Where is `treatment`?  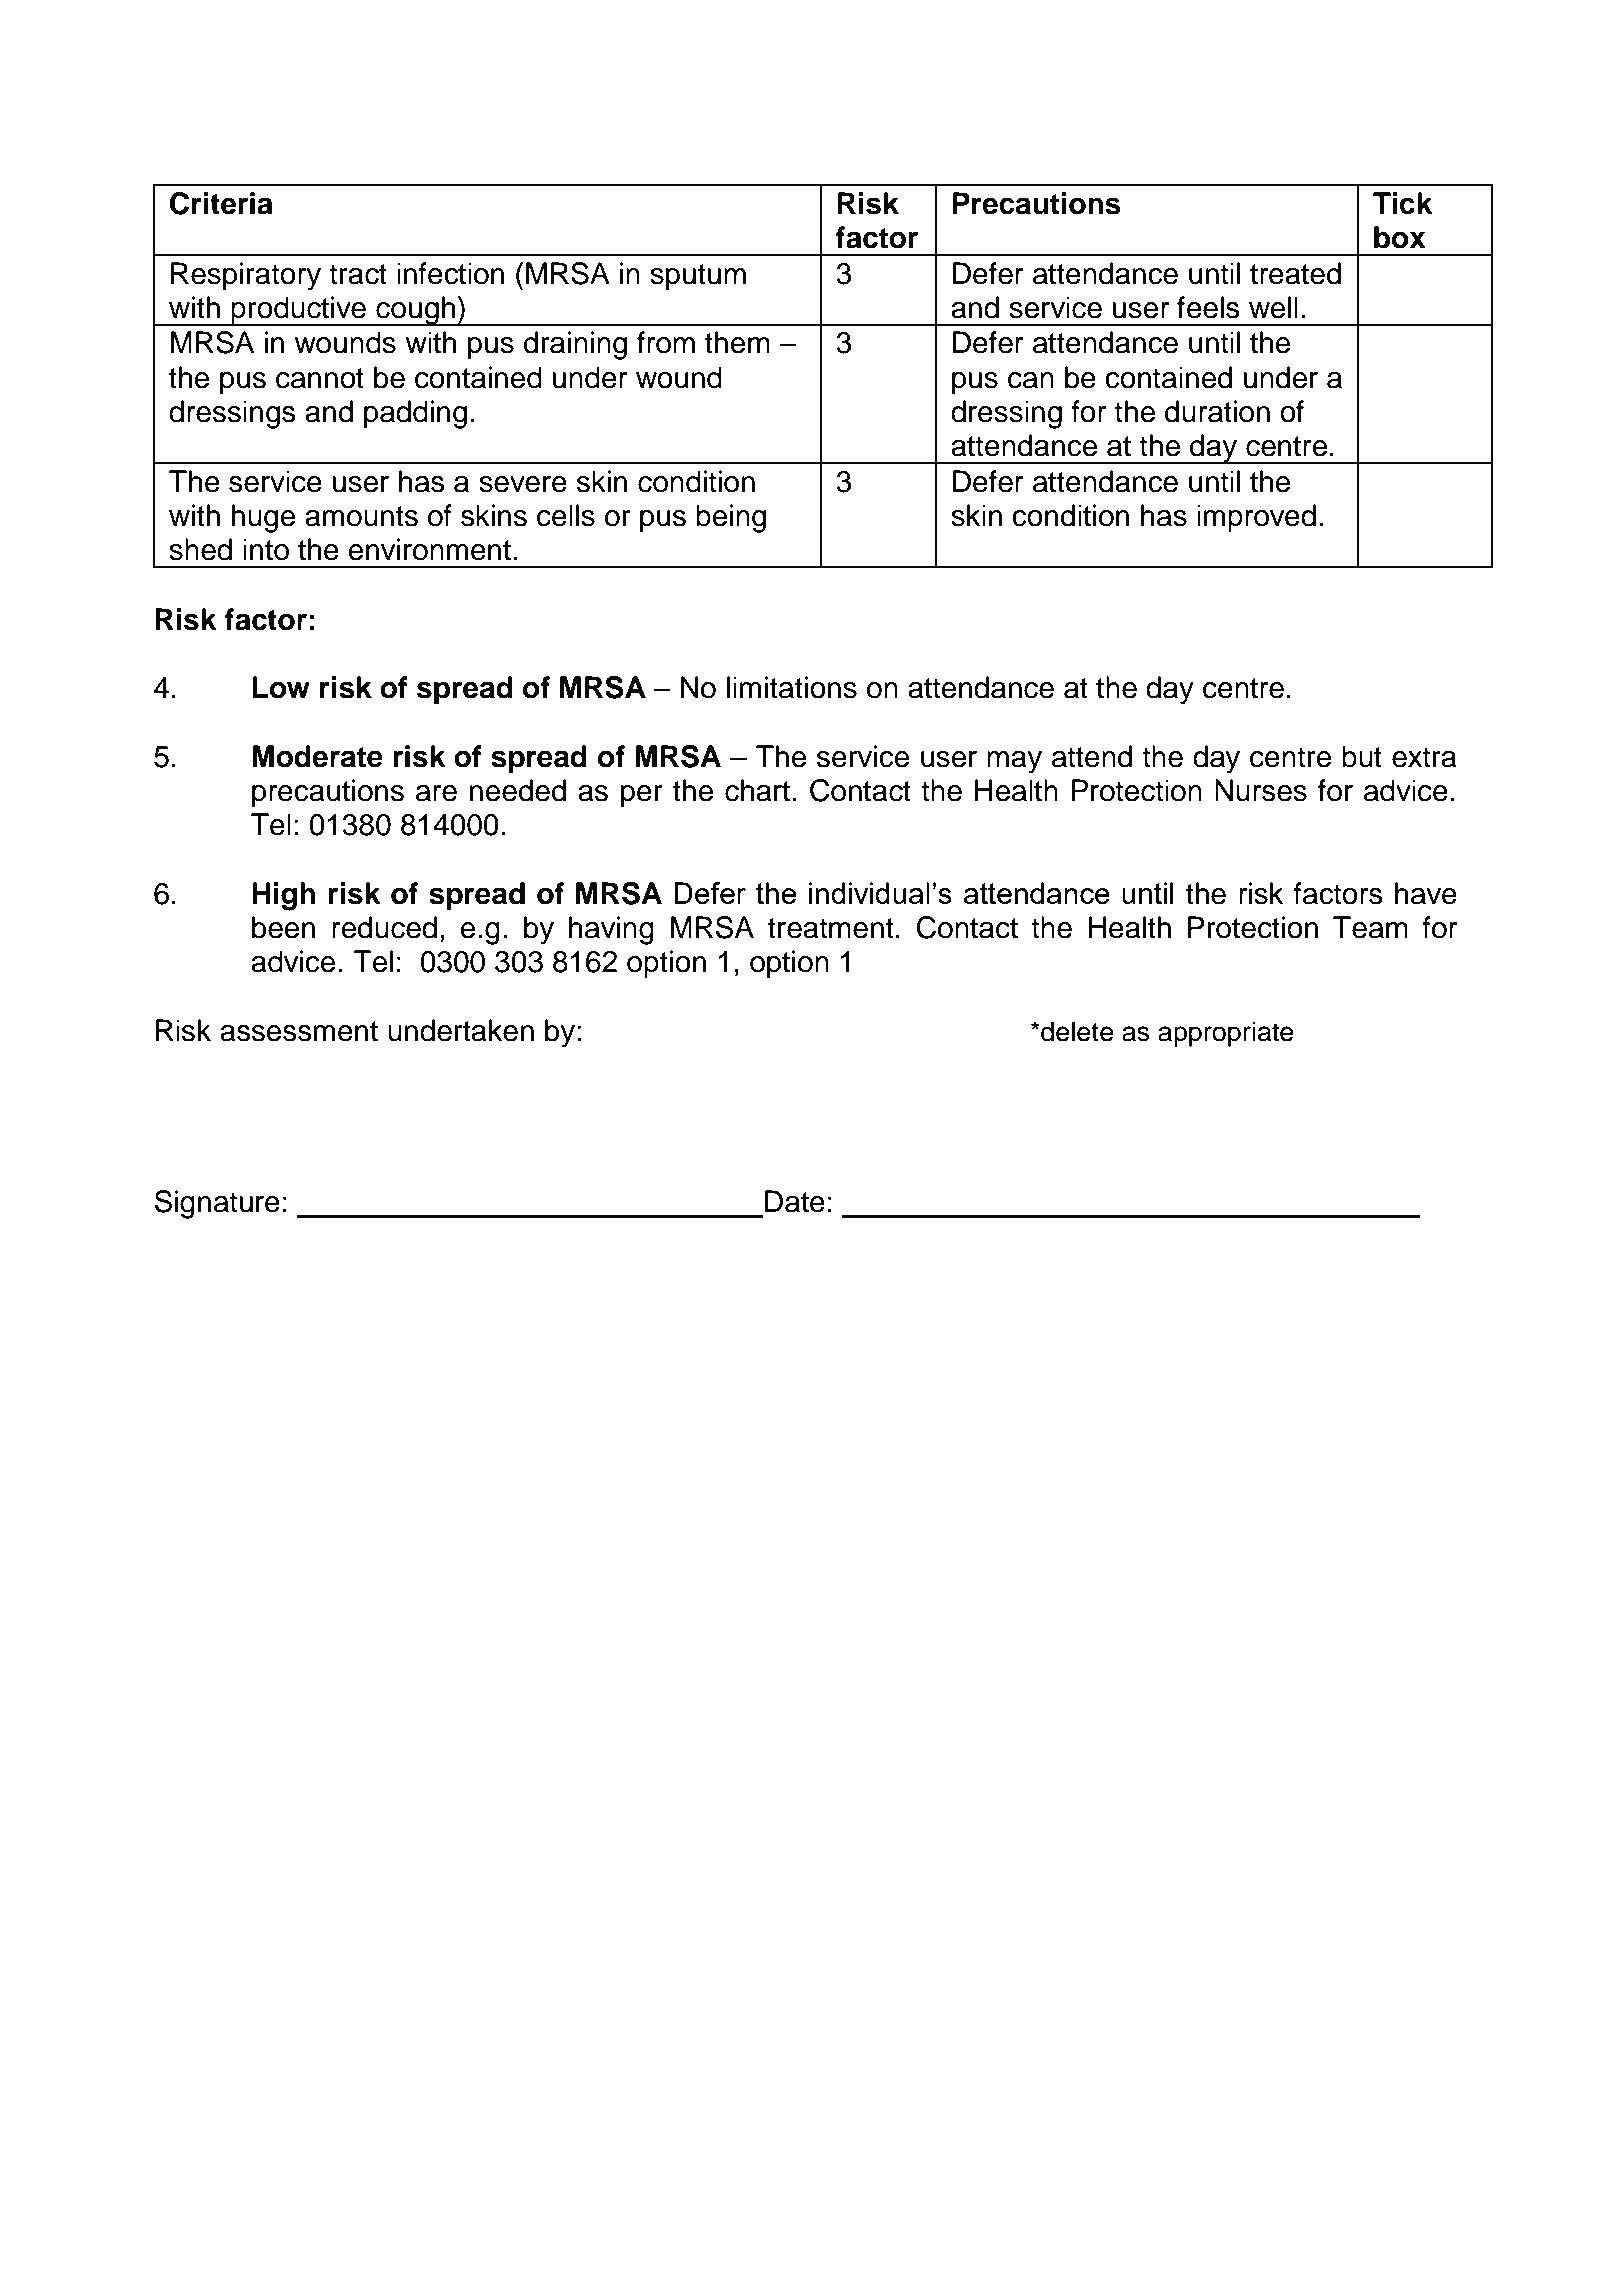
treatment is located at coordinates (831, 928).
